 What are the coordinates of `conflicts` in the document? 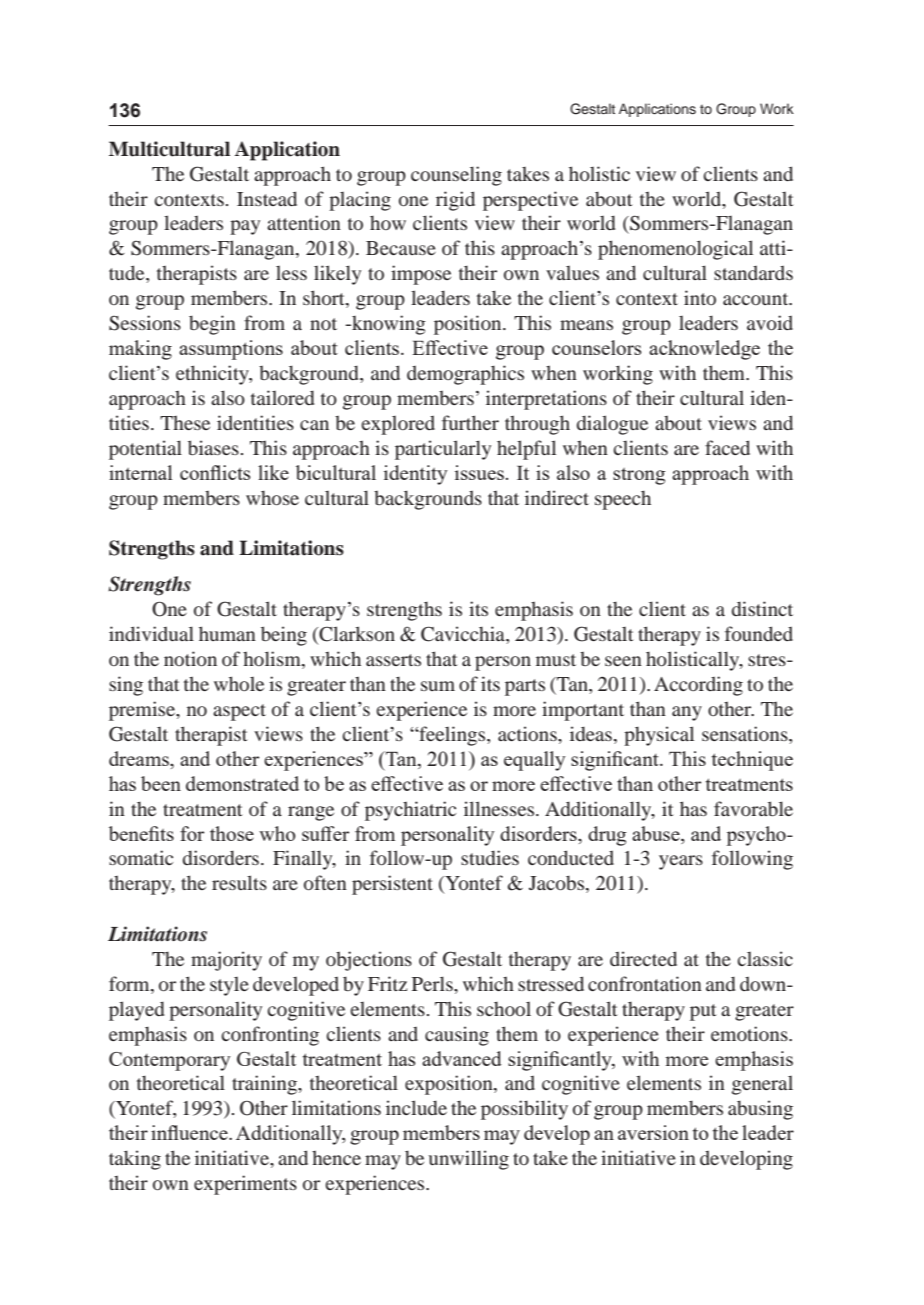 It's located at (215, 472).
